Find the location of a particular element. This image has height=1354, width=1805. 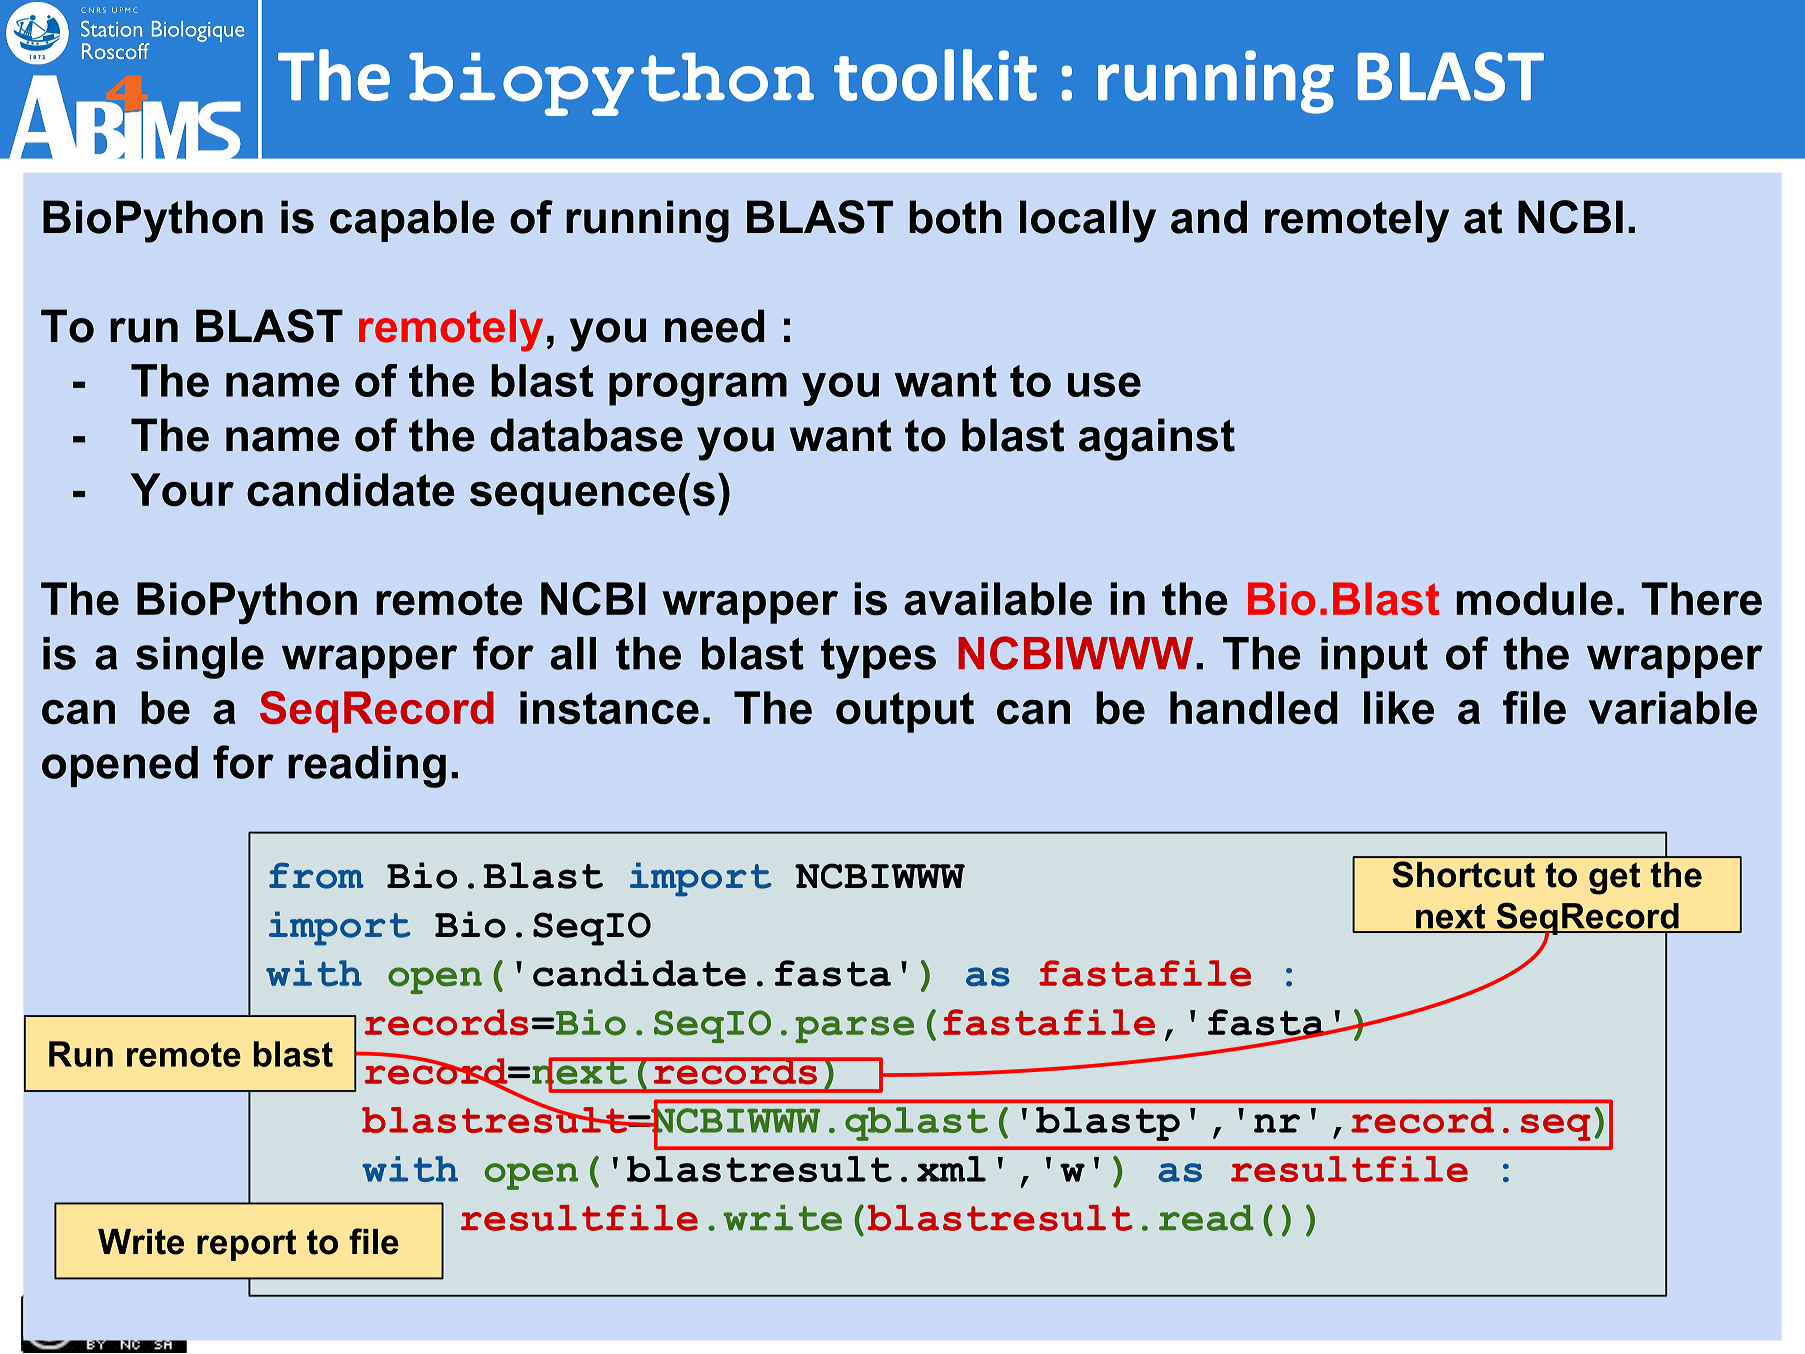

get is located at coordinates (1614, 878).
